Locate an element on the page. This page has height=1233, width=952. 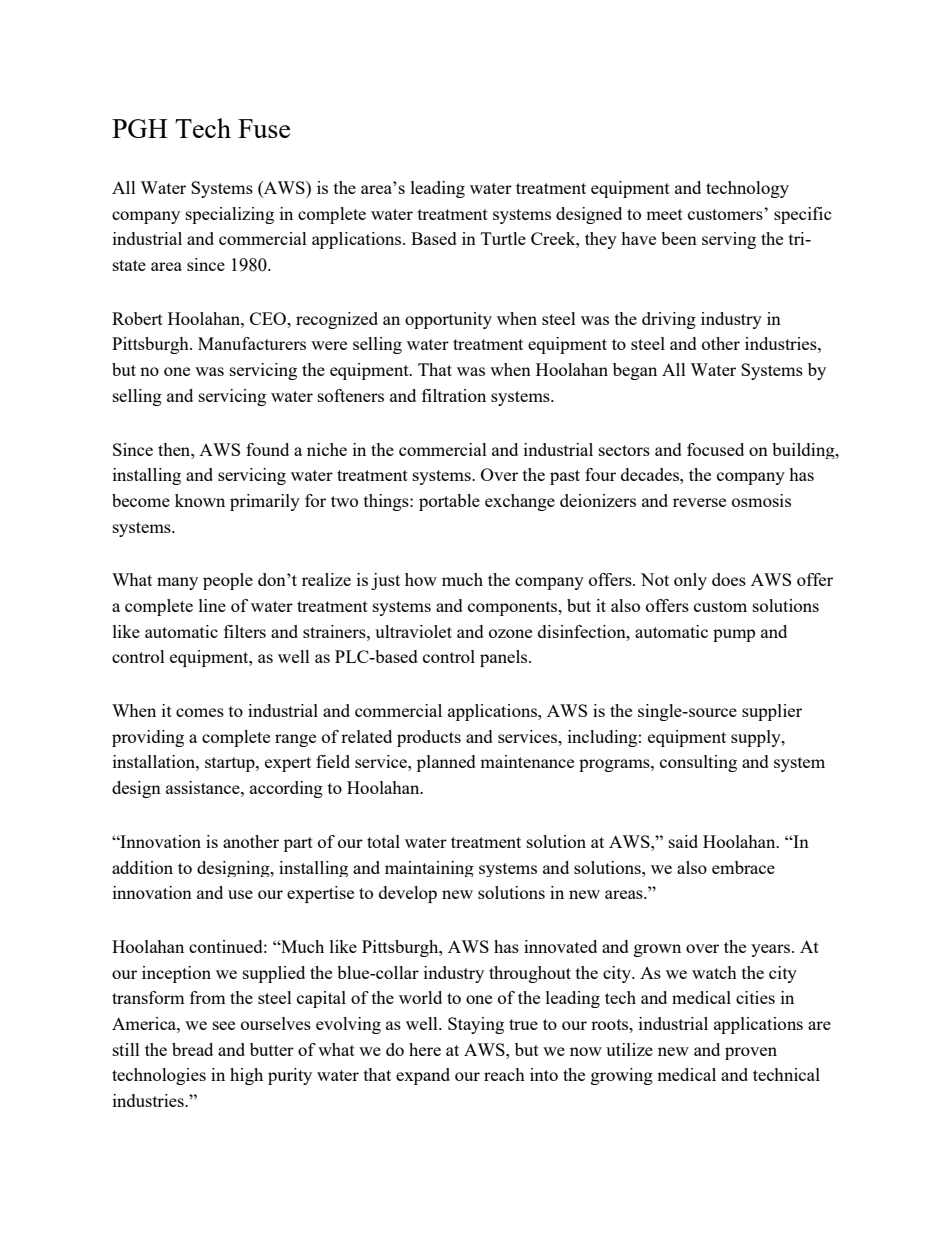
found is located at coordinates (267, 449).
